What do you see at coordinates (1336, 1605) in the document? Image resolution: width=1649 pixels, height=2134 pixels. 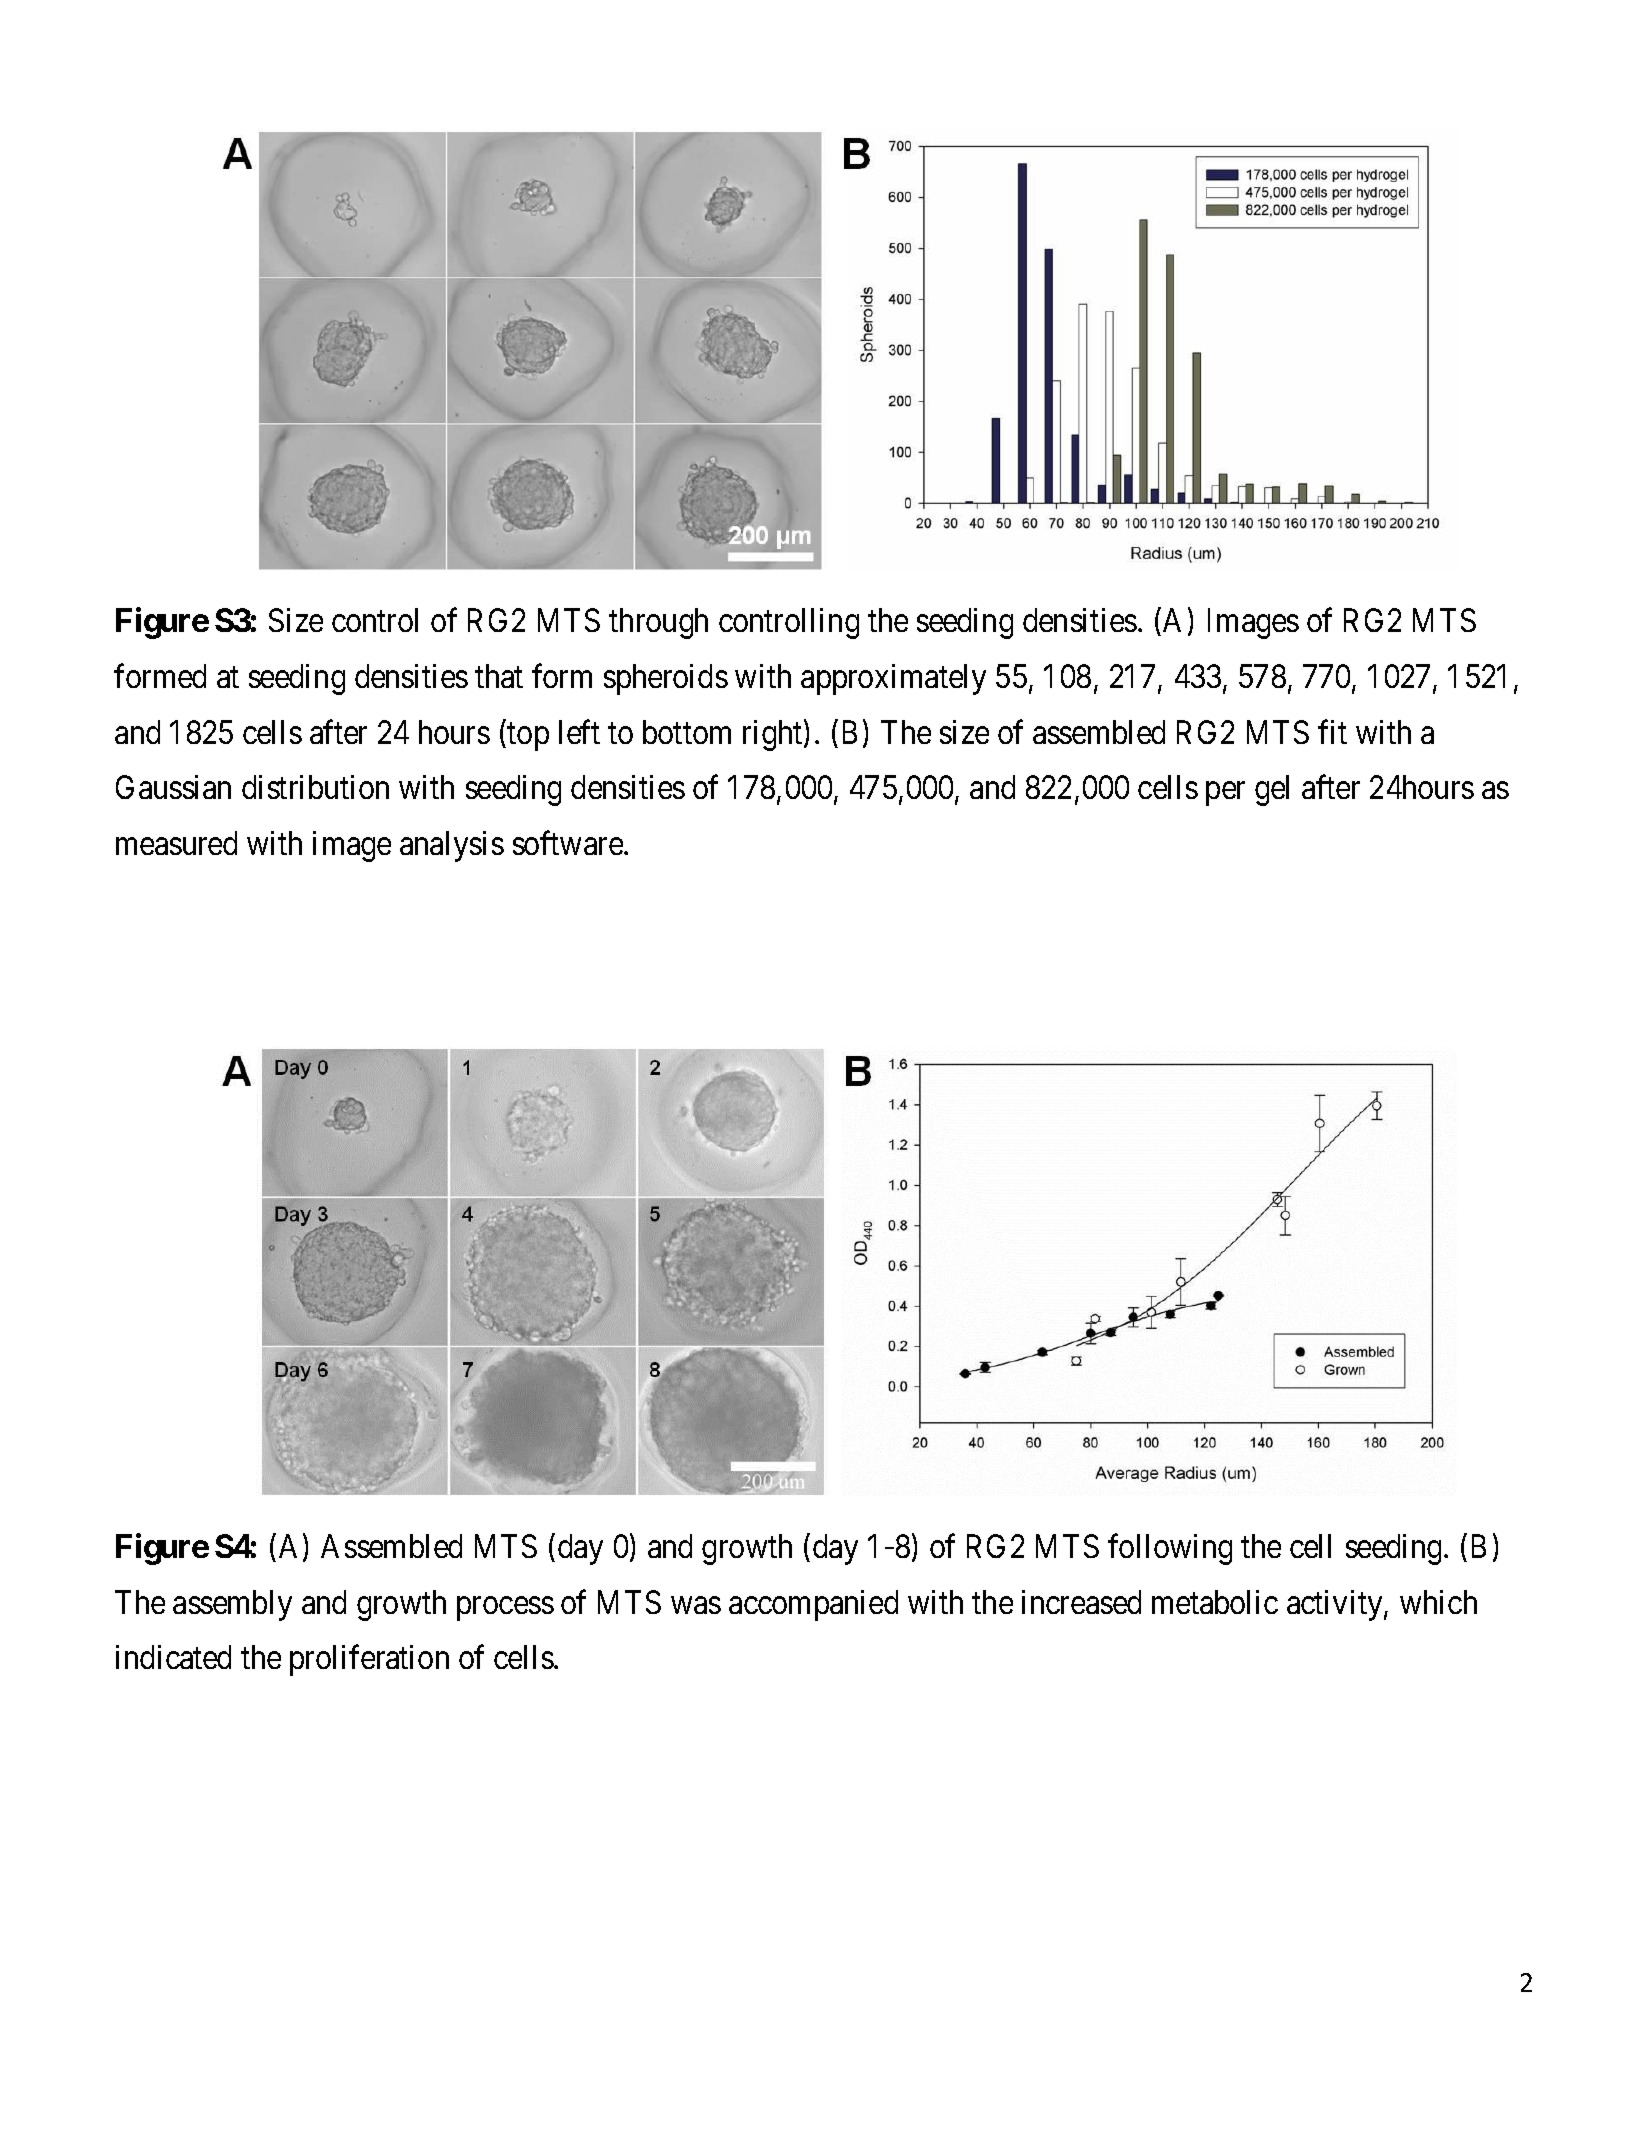 I see `activity` at bounding box center [1336, 1605].
